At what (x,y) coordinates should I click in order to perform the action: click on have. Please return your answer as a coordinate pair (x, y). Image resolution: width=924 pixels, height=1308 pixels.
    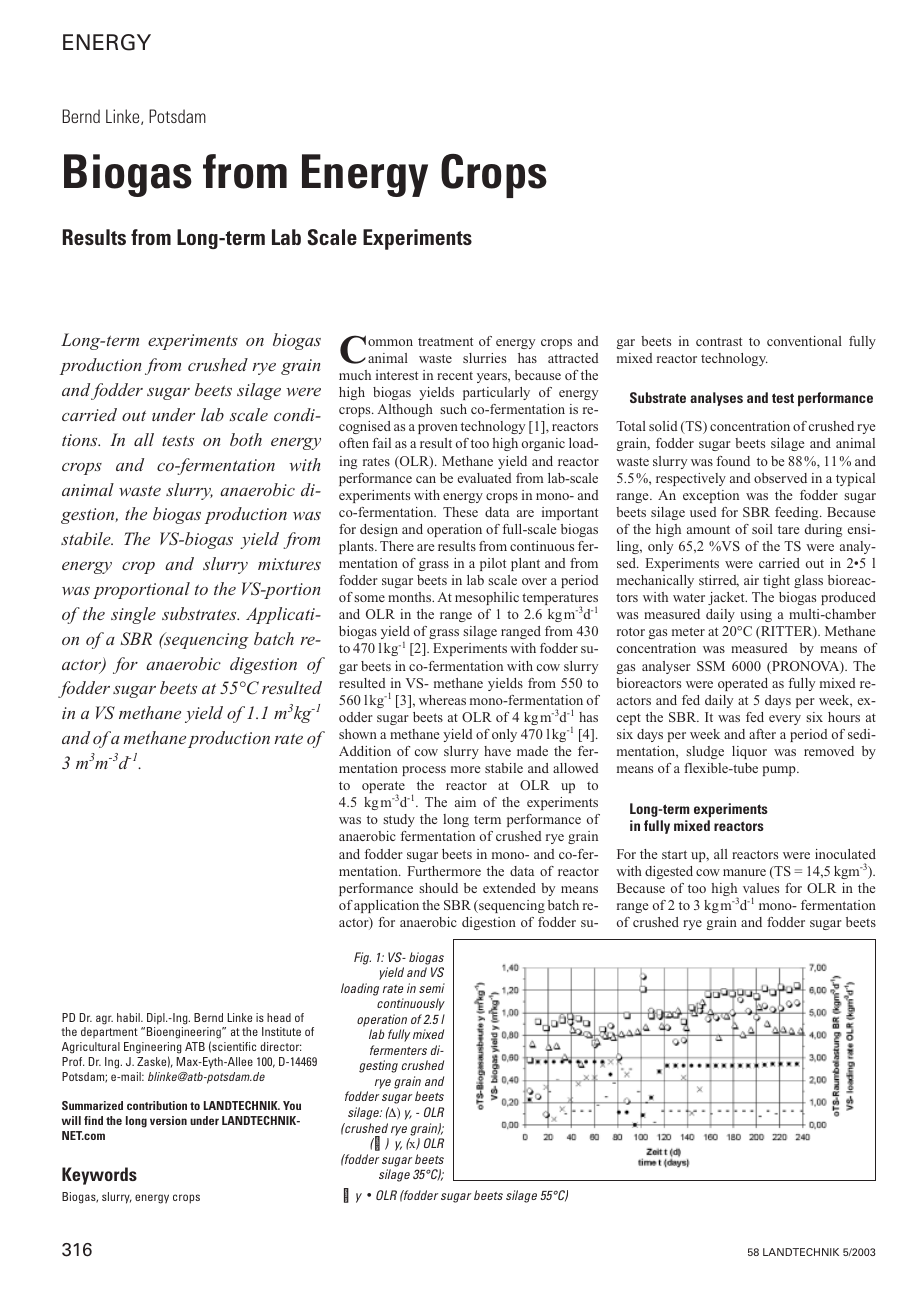
    Looking at the image, I should click on (497, 751).
